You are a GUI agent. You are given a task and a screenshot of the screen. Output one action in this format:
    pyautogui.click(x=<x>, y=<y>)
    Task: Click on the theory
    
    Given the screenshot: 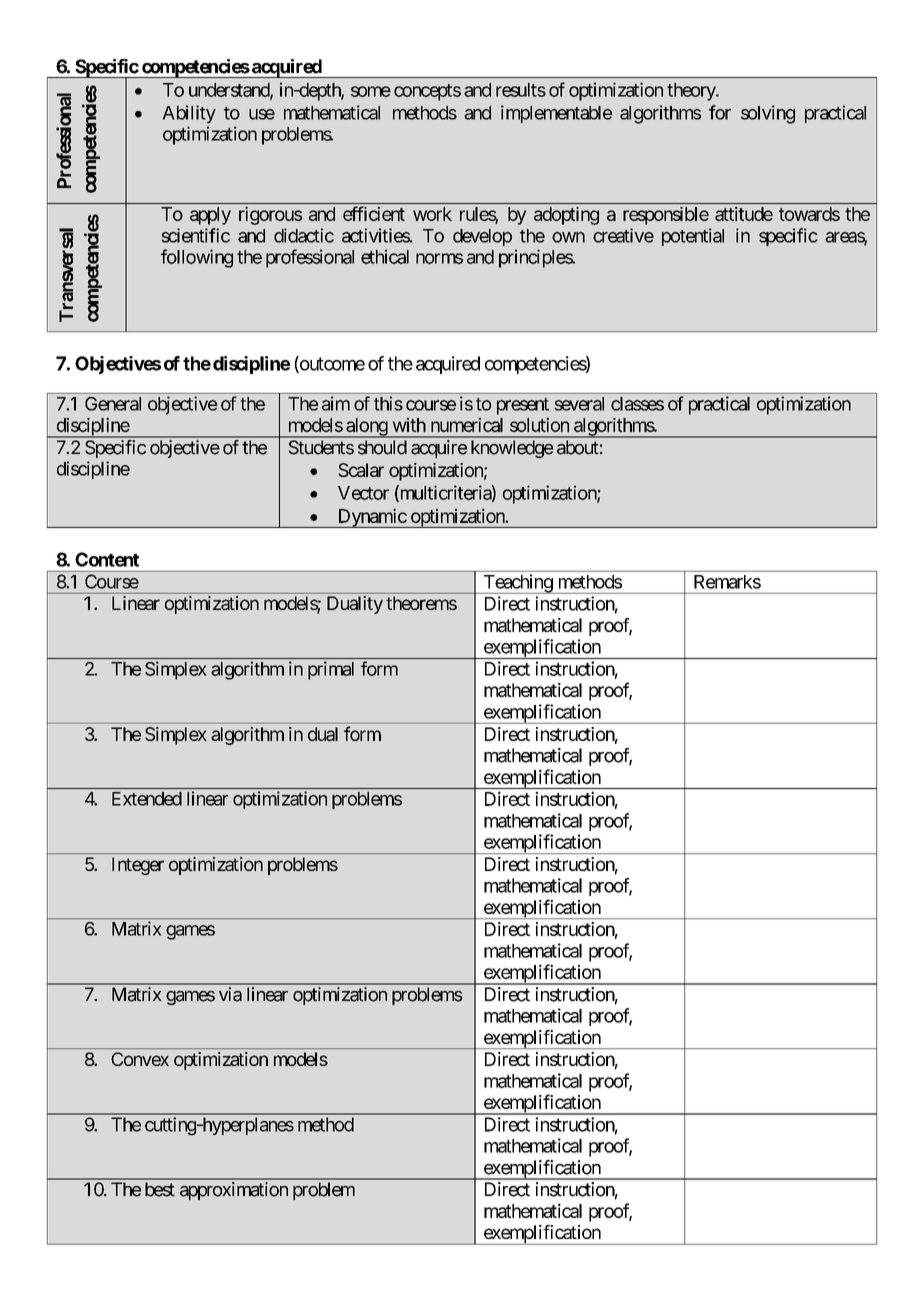 What is the action you would take?
    pyautogui.click(x=692, y=92)
